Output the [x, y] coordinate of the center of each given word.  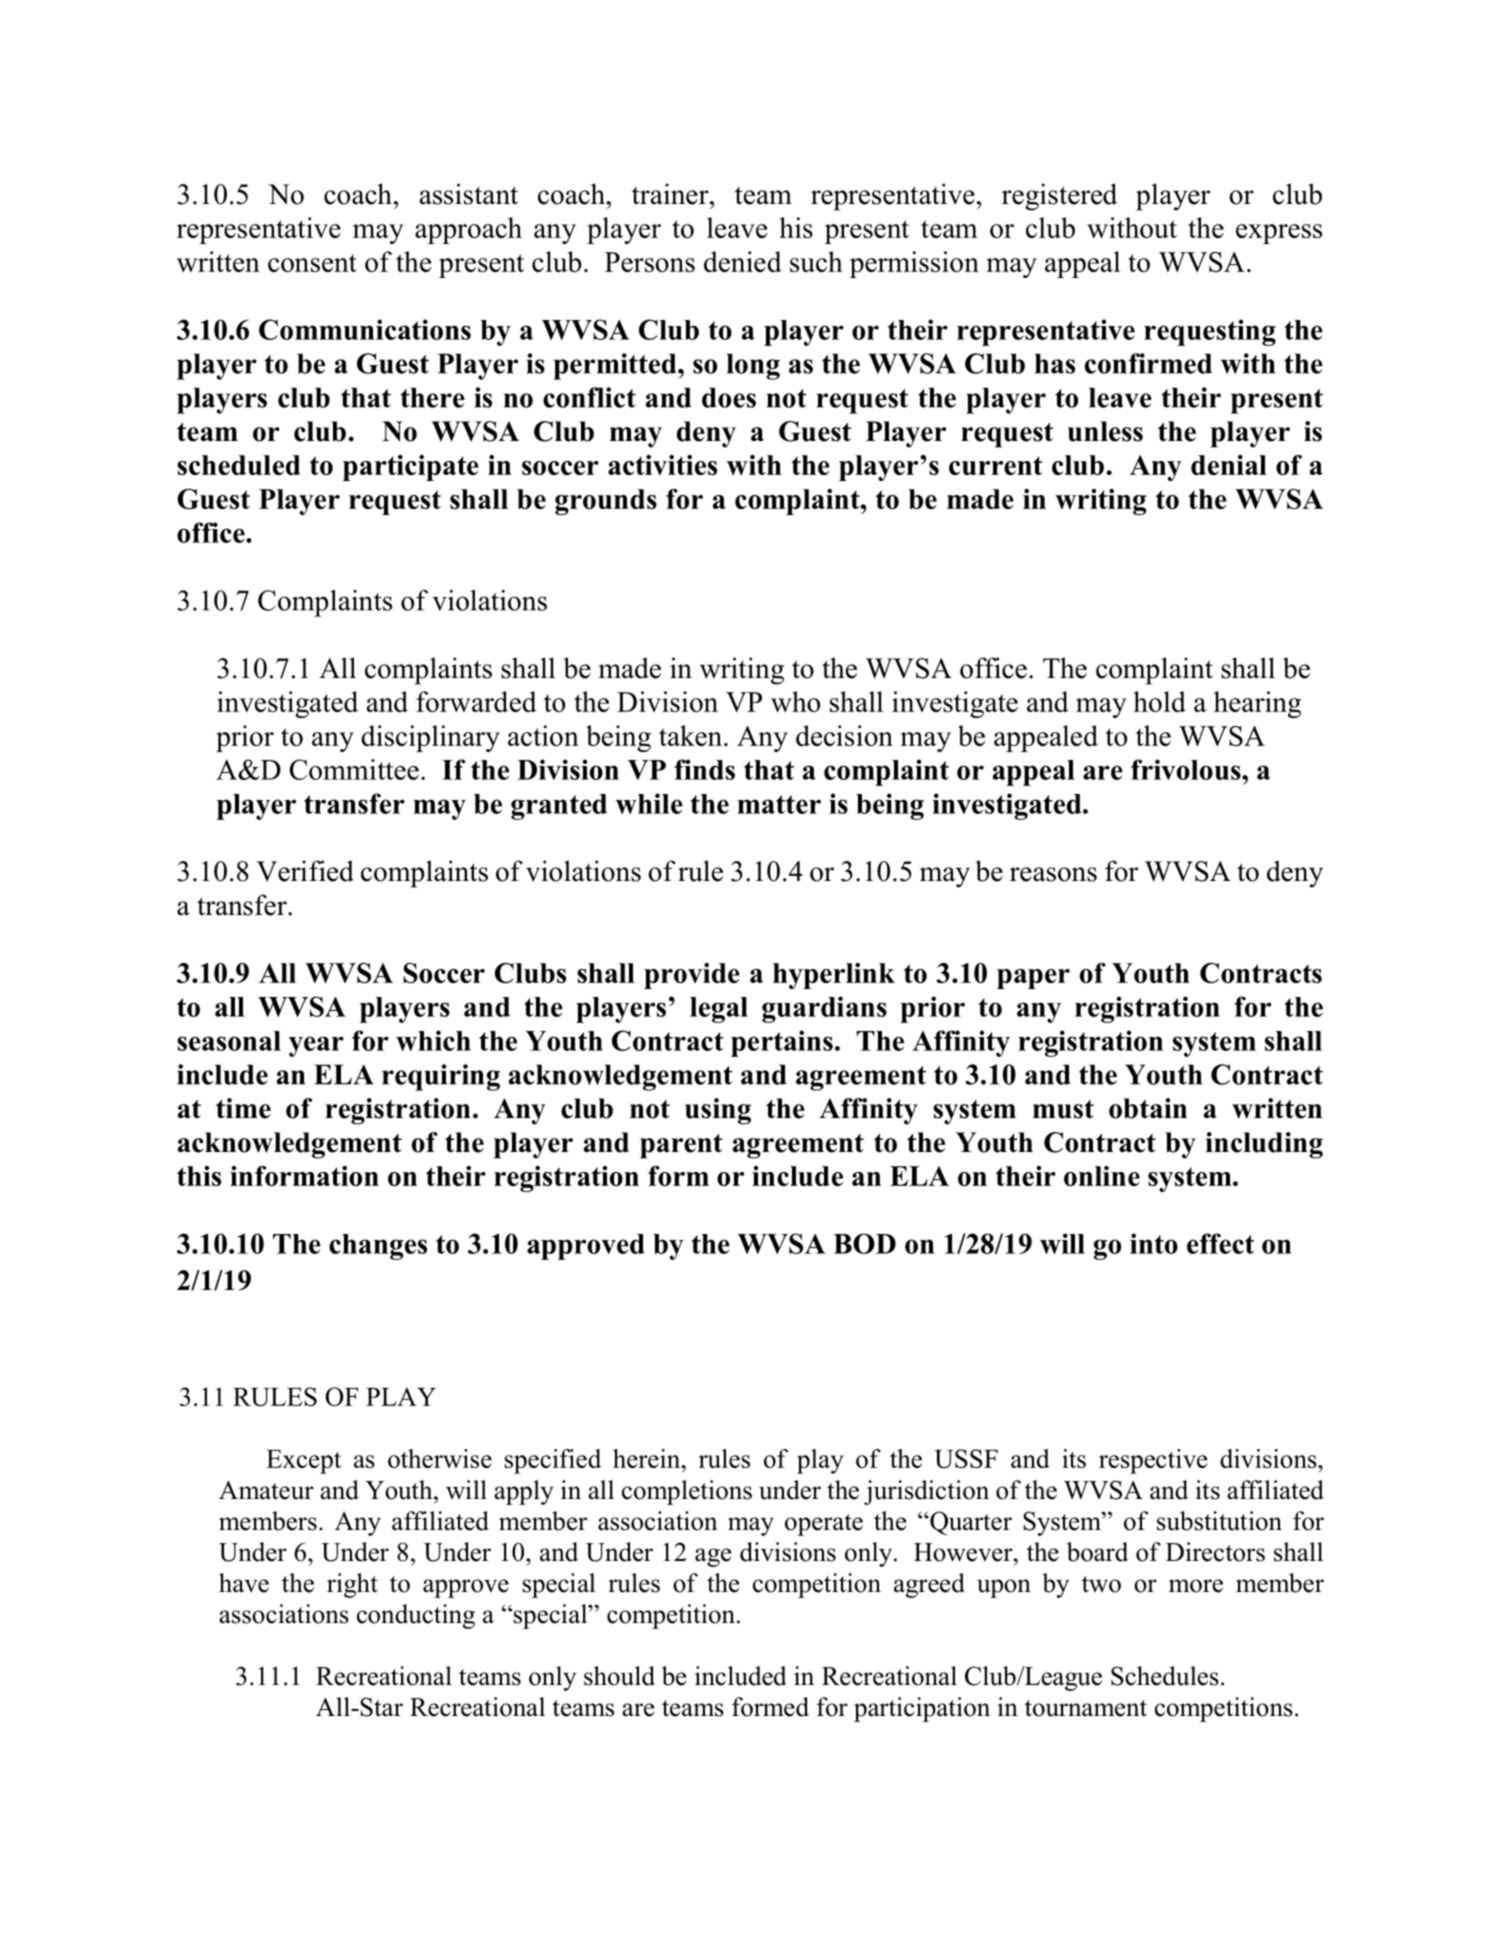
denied [743, 261]
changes [378, 1247]
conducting [416, 1616]
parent [681, 1146]
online [1102, 1176]
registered [1059, 197]
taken [692, 735]
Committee [354, 769]
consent [312, 263]
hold [1160, 701]
